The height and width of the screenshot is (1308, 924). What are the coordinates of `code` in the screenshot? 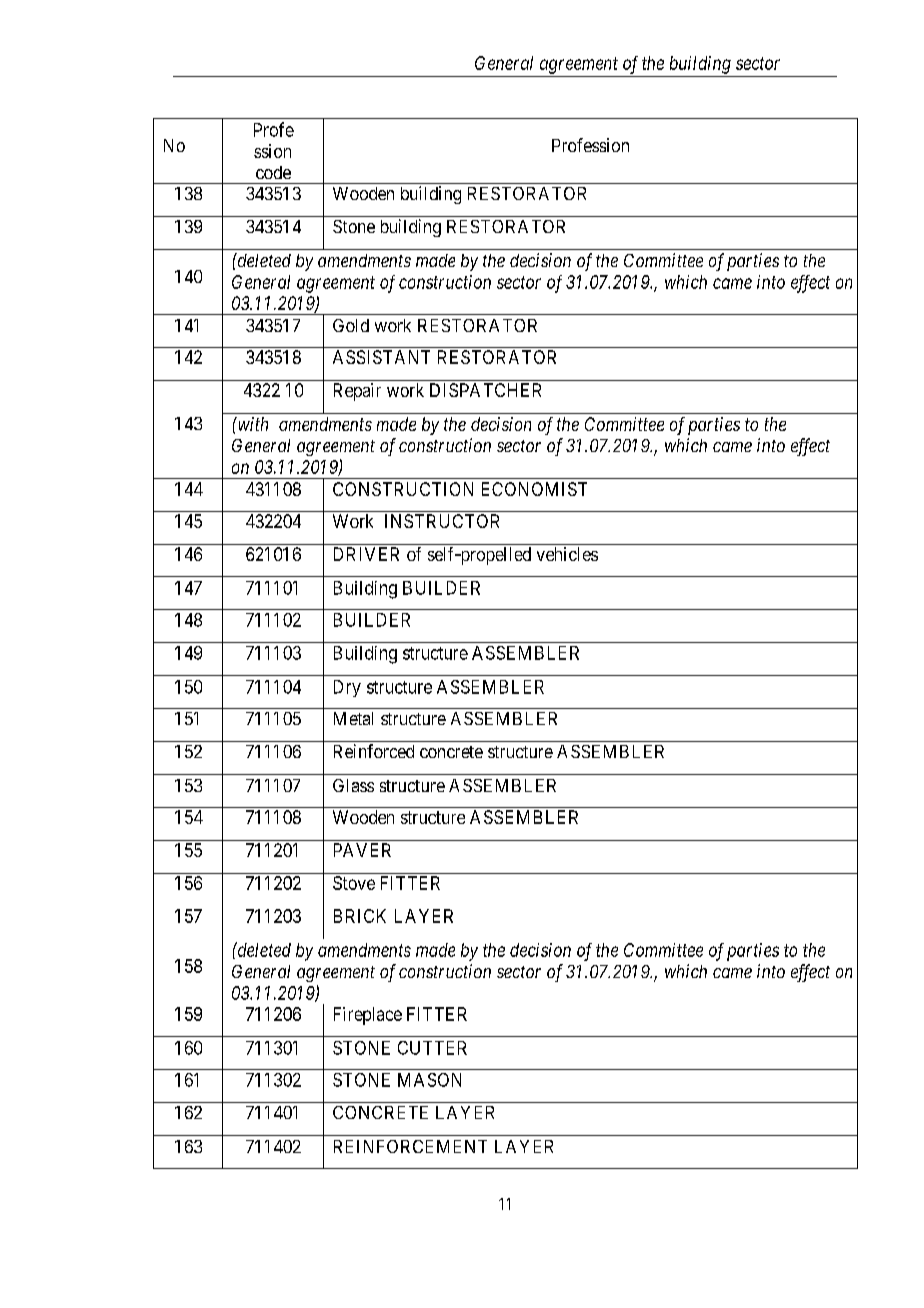 It's located at (273, 172).
